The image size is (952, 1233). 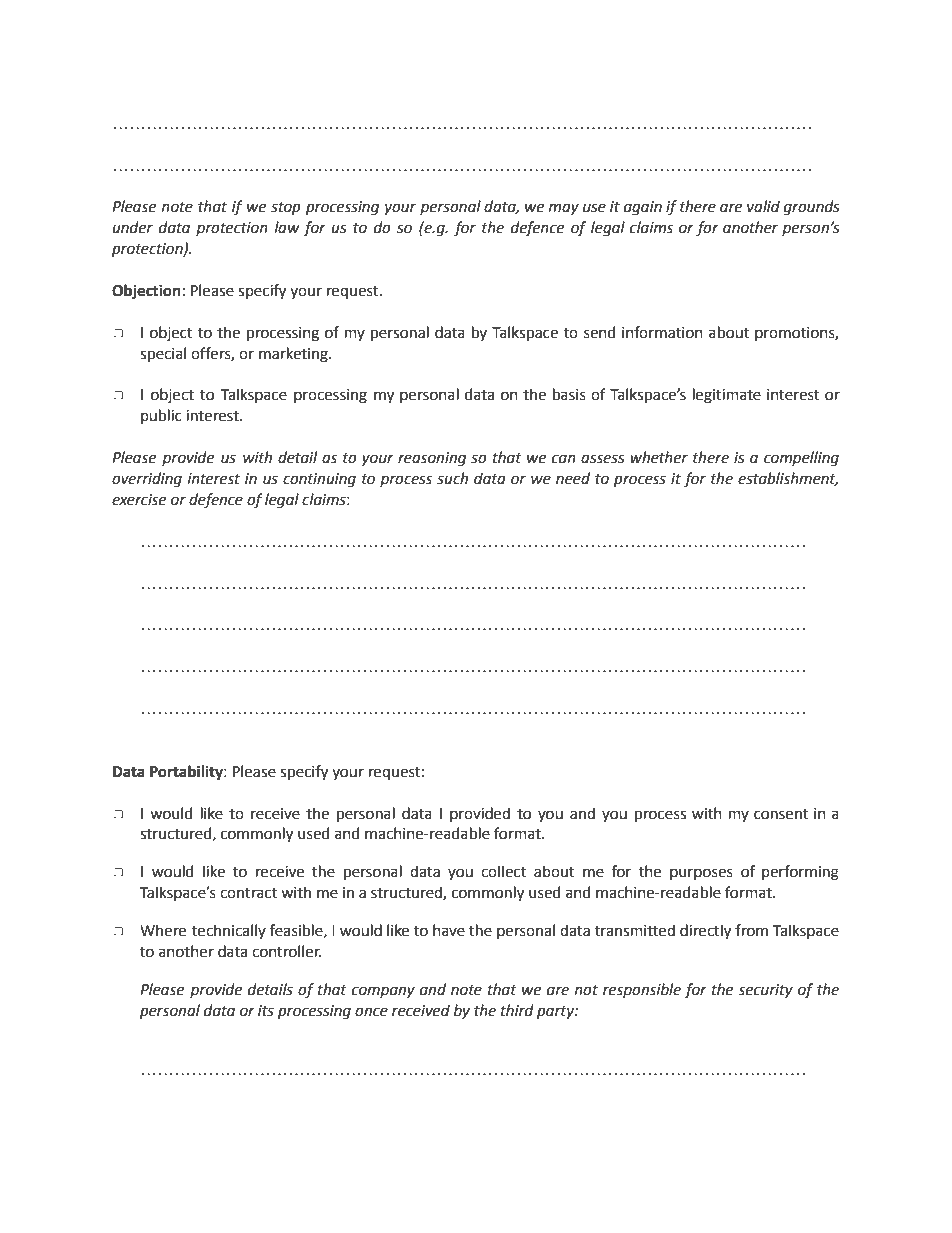 I want to click on its, so click(x=266, y=1011).
